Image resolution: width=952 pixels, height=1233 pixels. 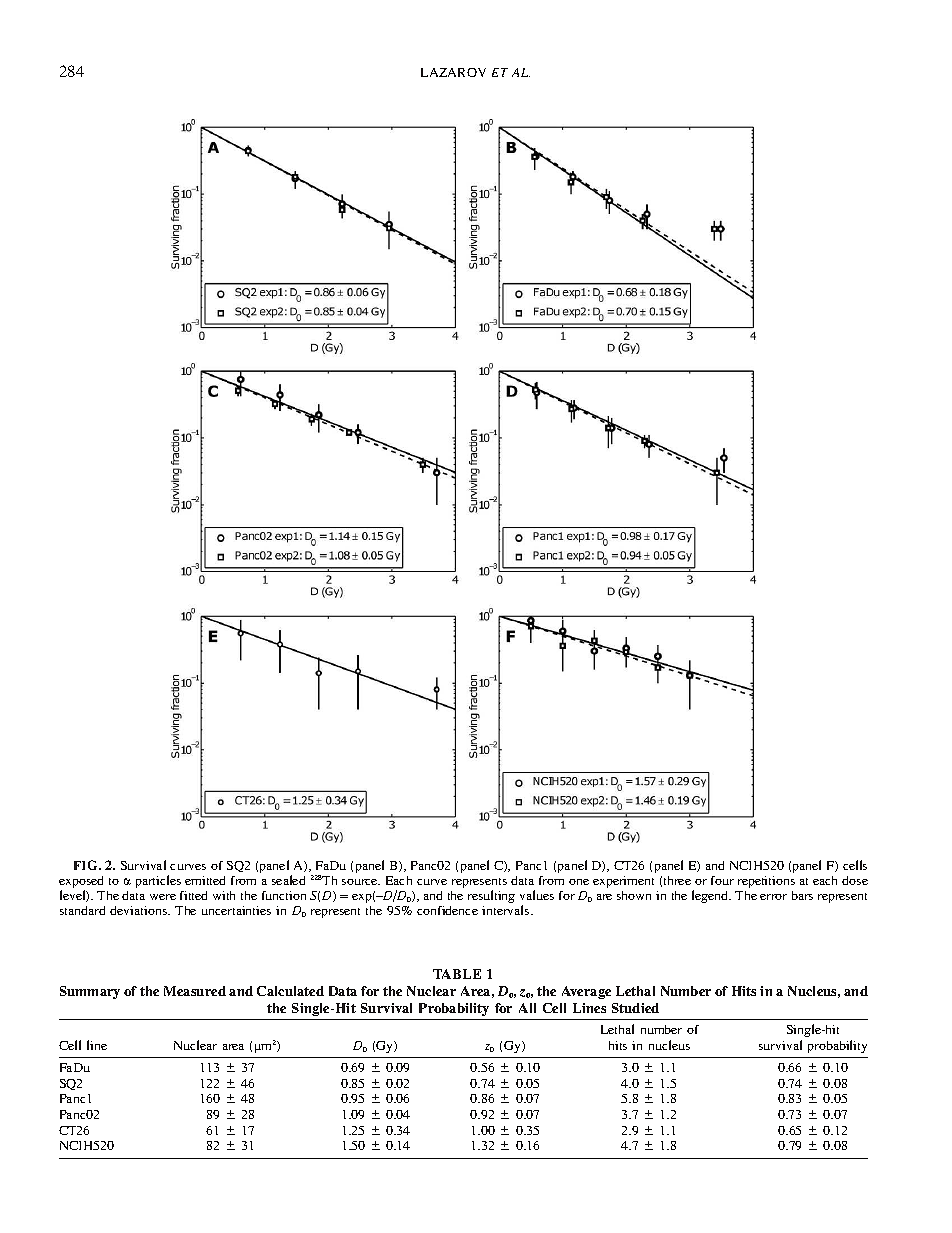 I want to click on TABLE, so click(x=457, y=974).
